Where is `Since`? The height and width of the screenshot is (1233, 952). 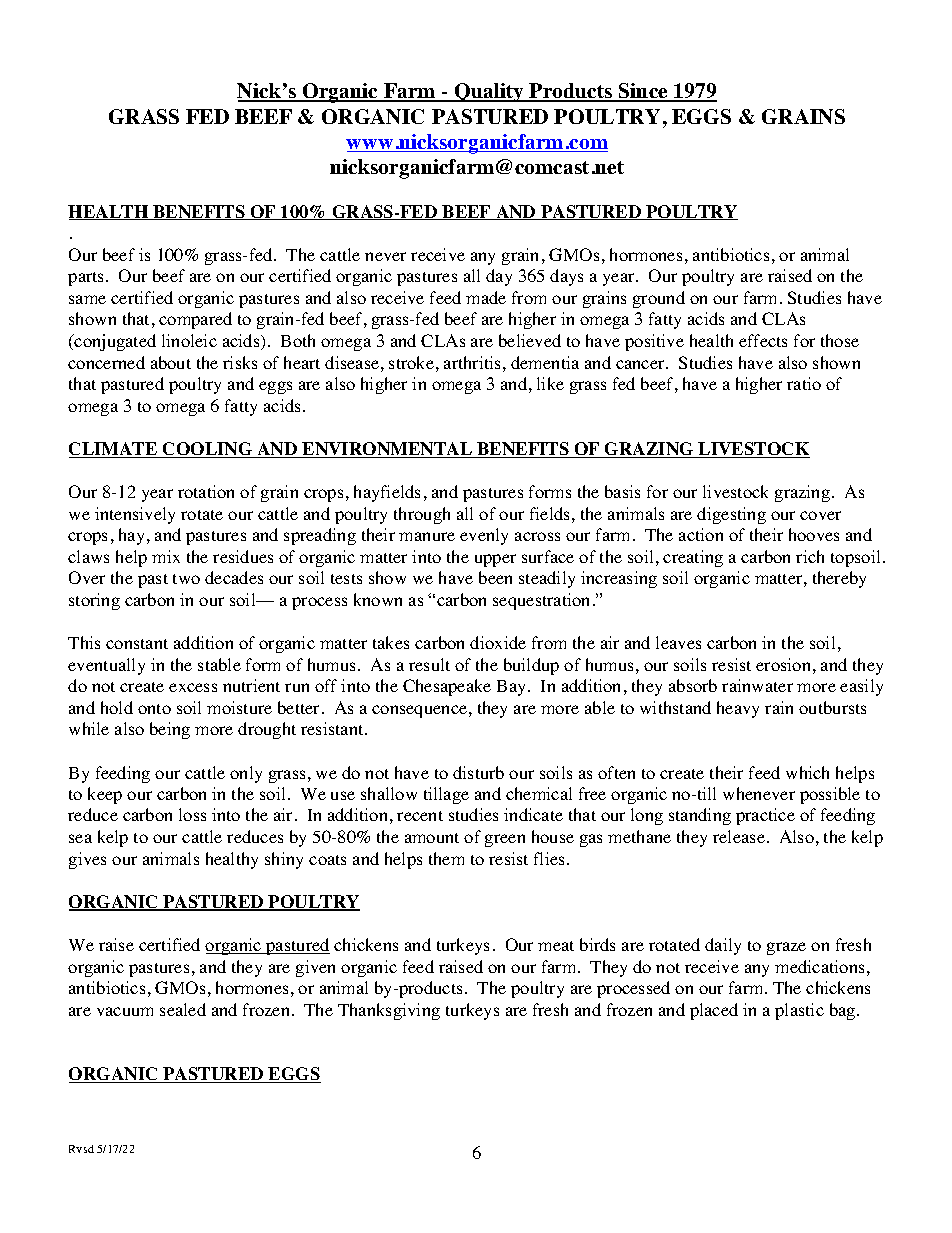
Since is located at coordinates (643, 92).
